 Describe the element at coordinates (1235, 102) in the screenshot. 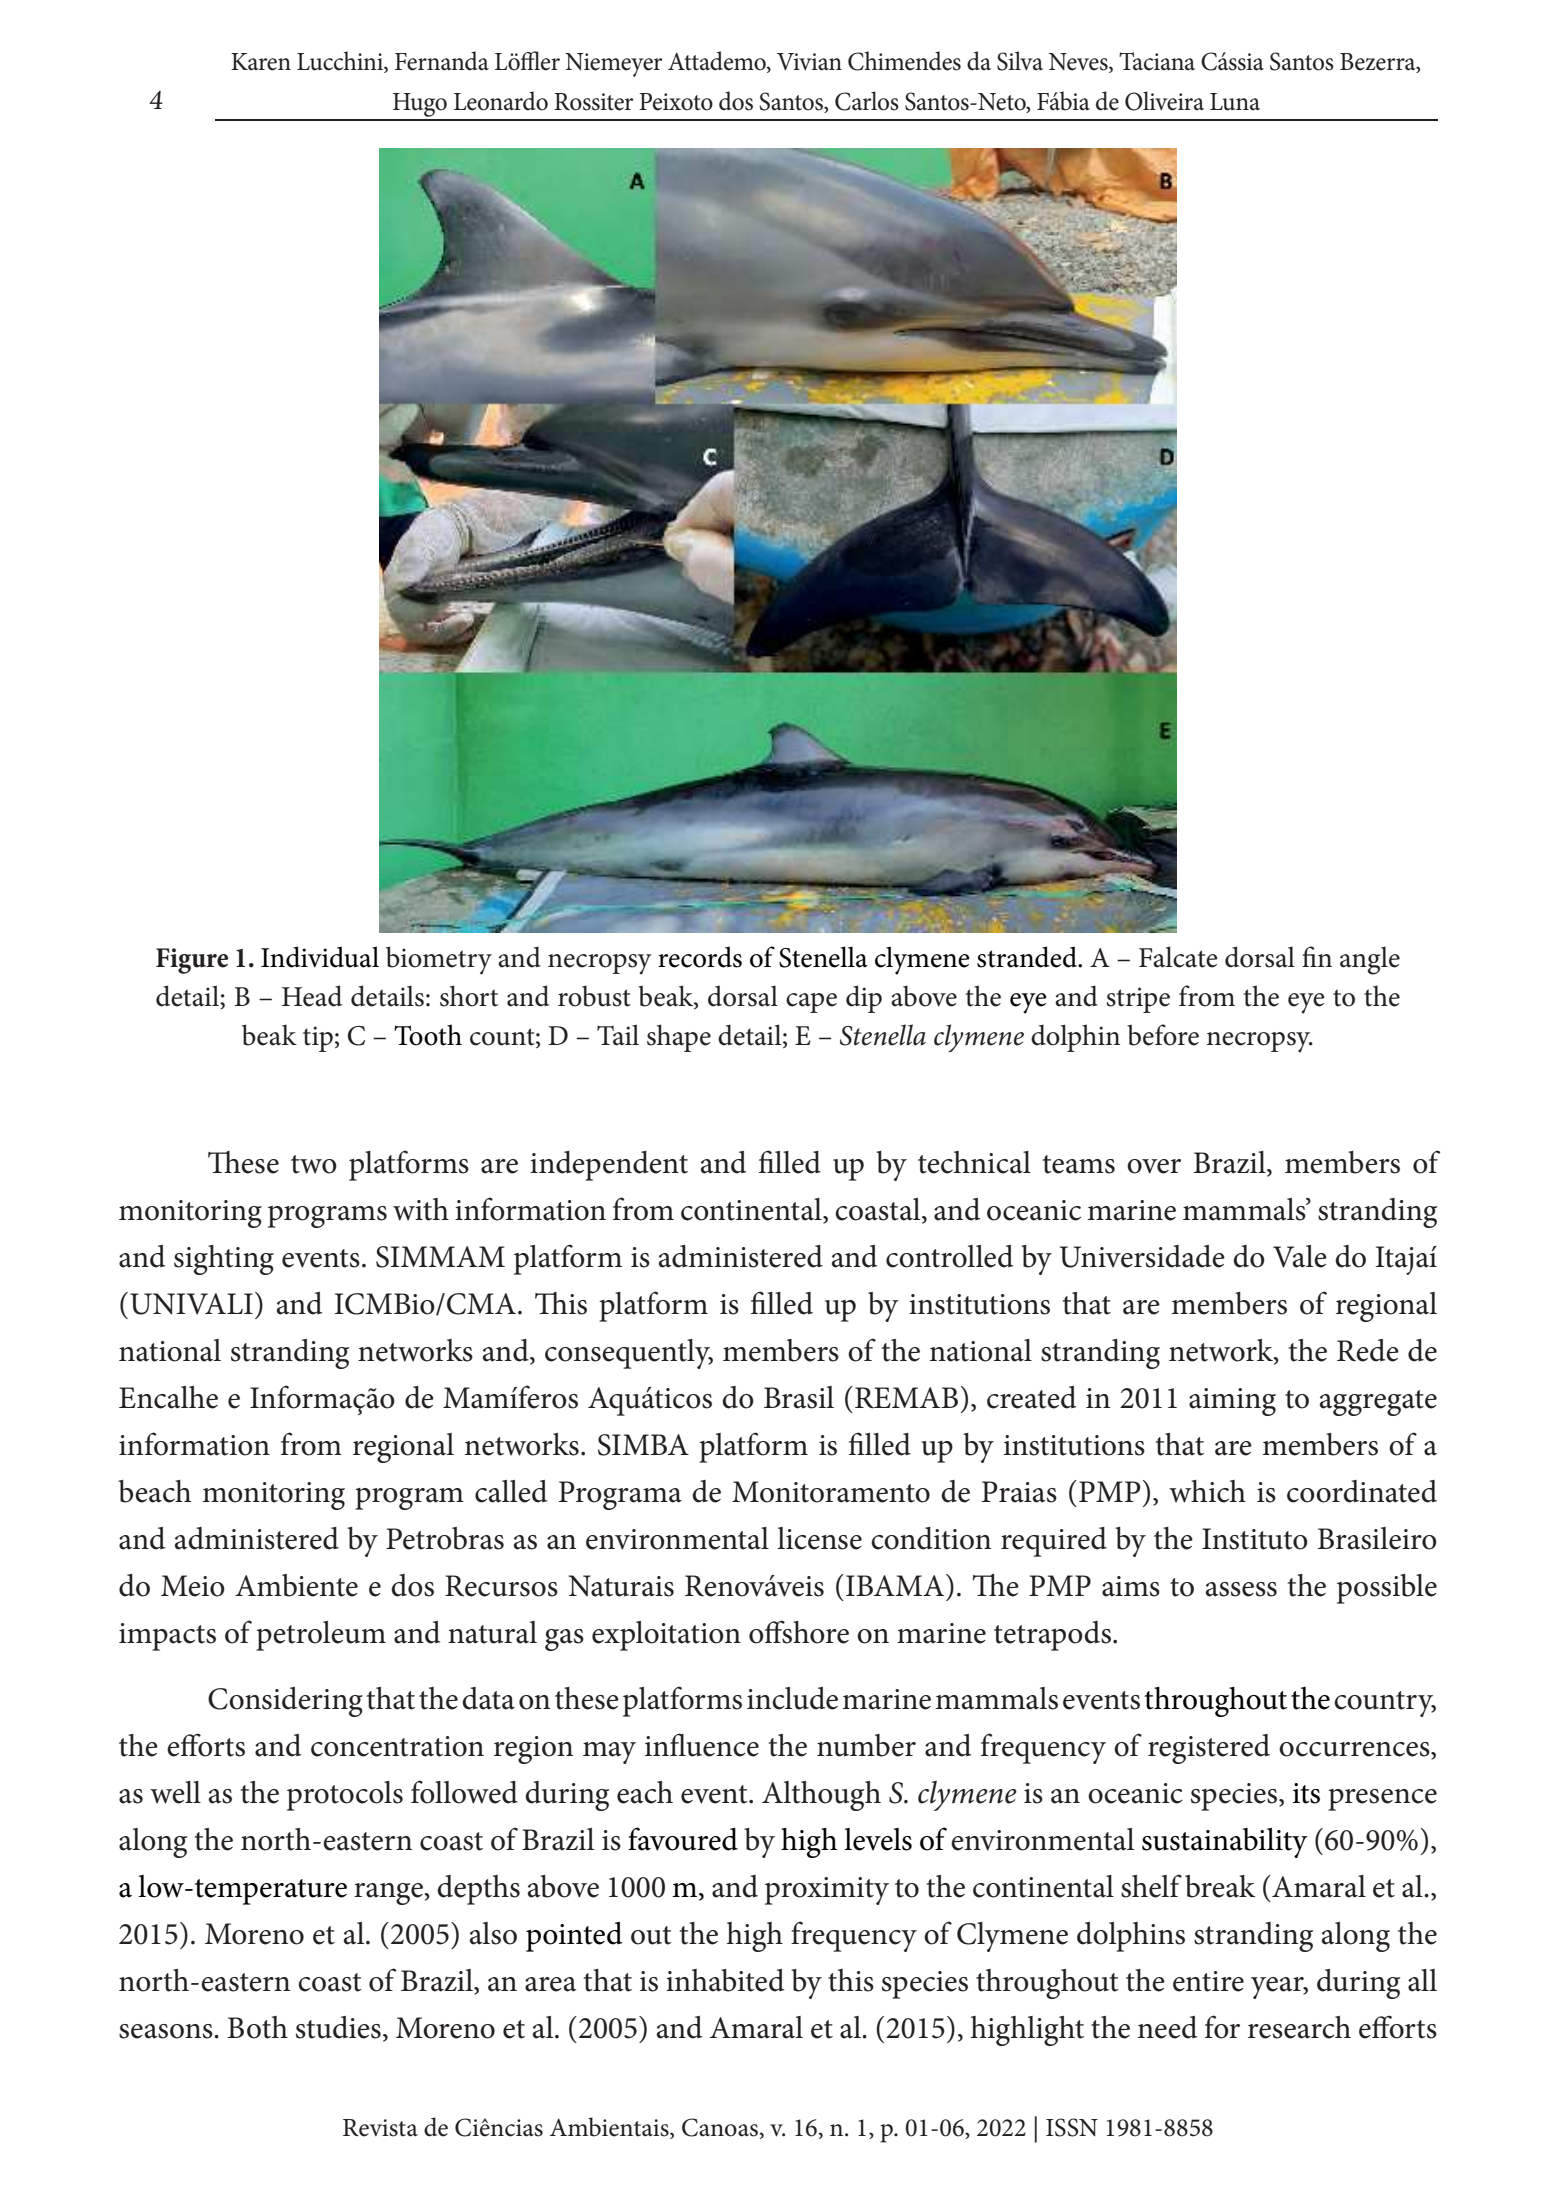

I see `Luna` at that location.
